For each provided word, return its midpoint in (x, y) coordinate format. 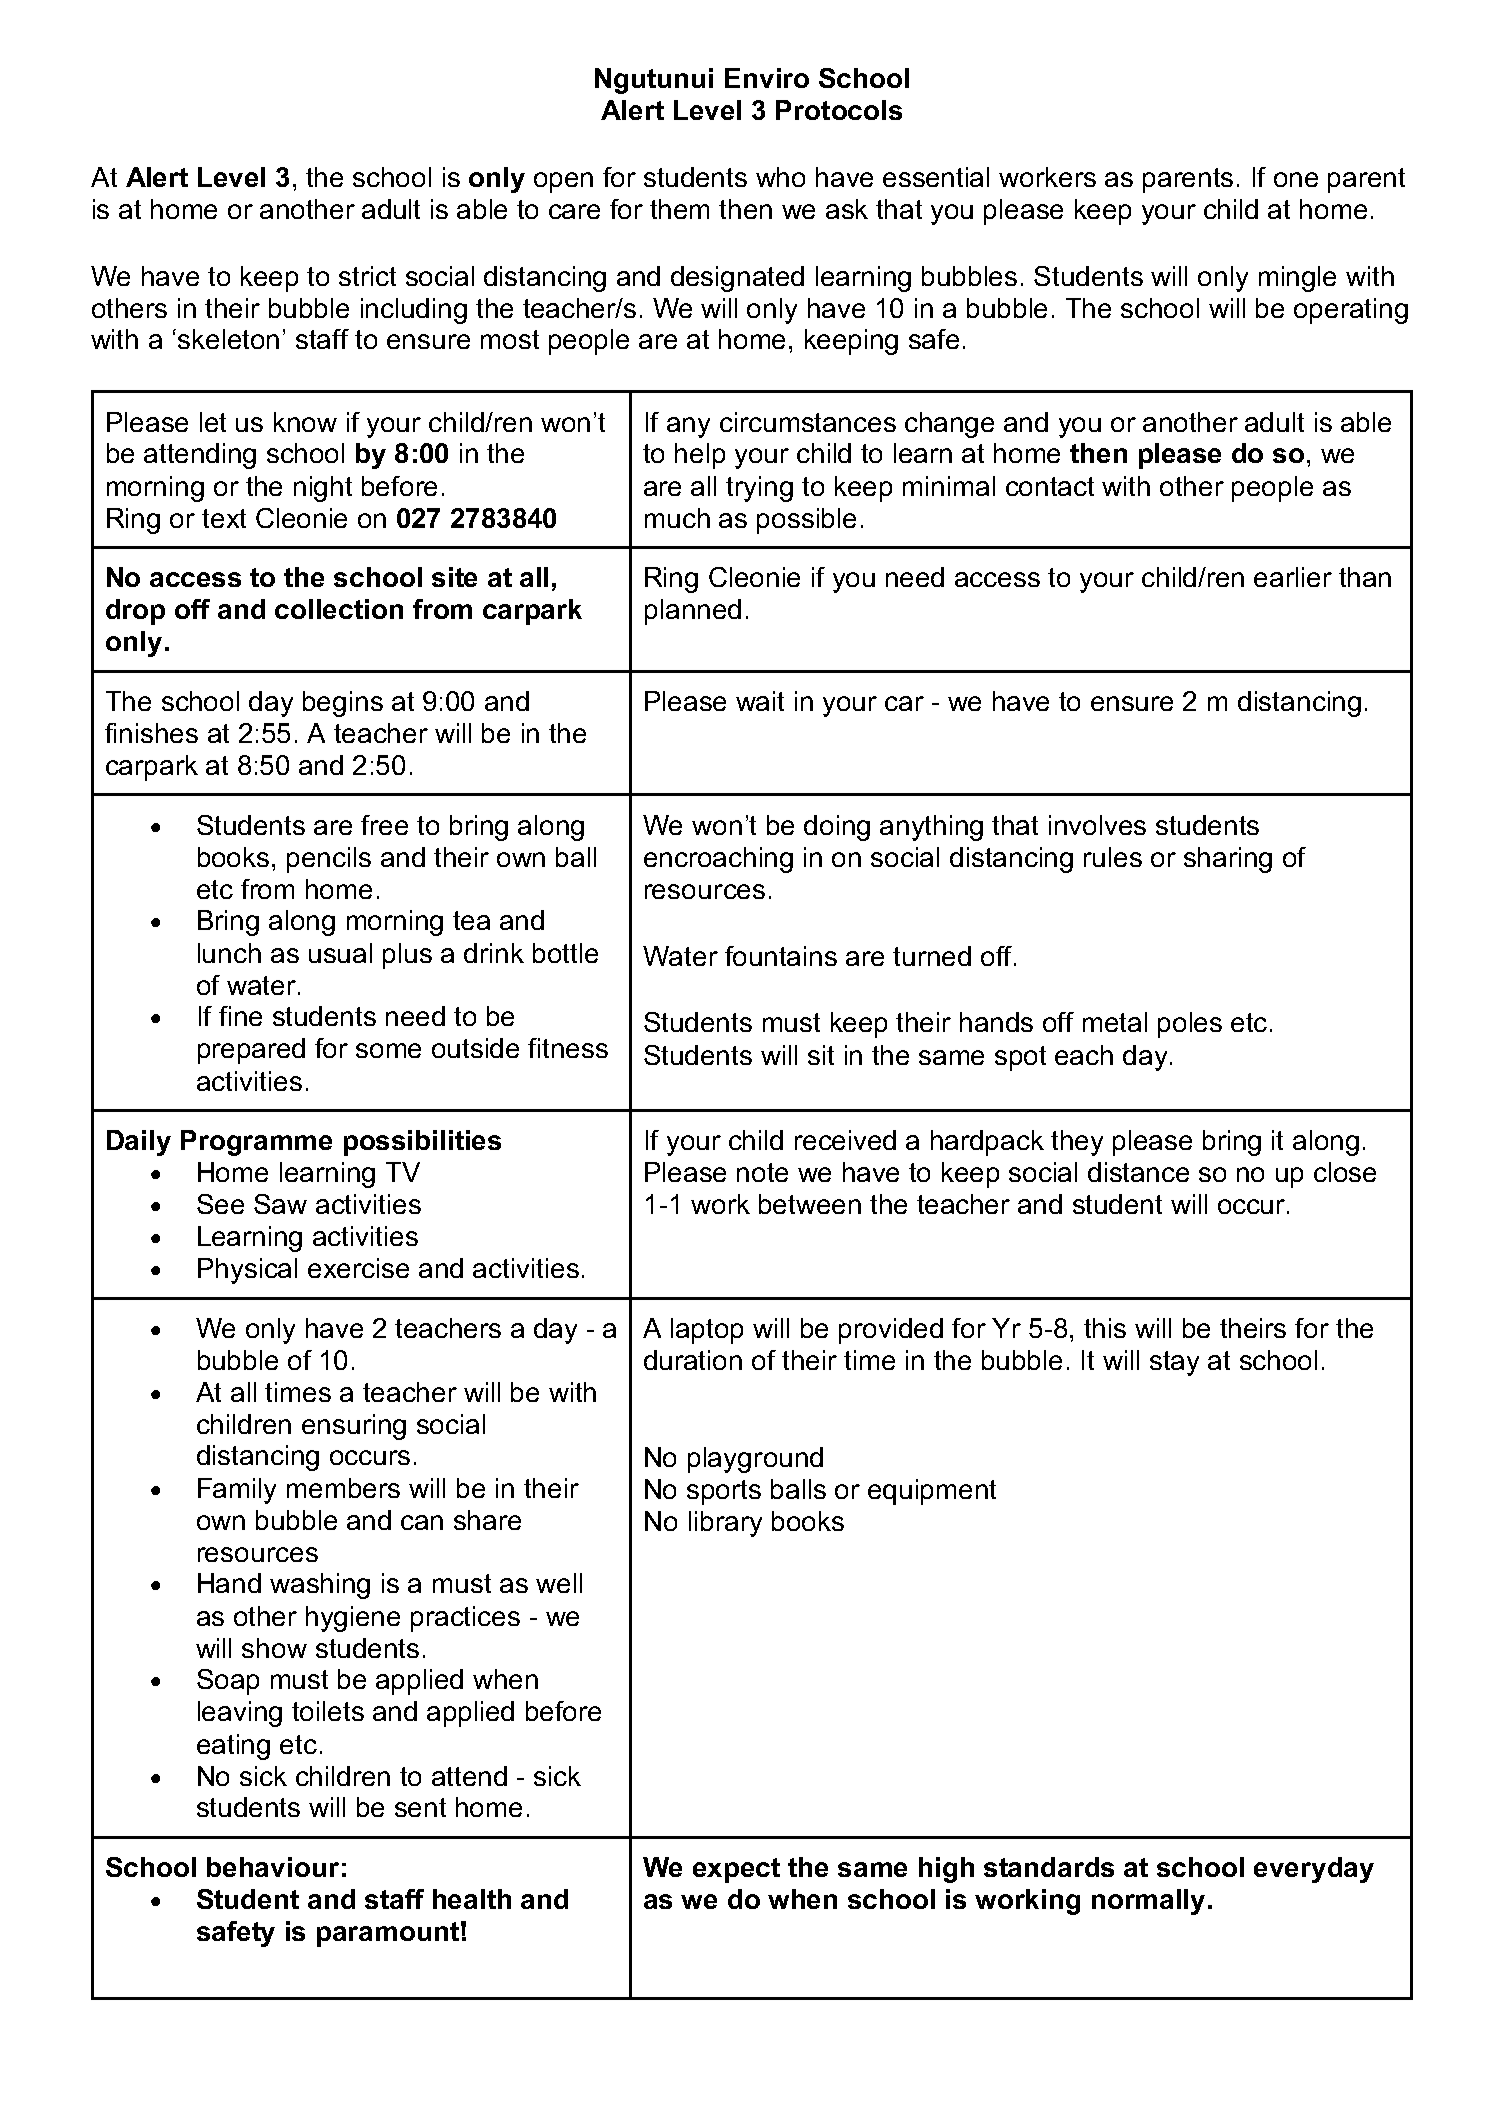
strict (367, 276)
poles (1190, 1025)
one (1296, 179)
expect (736, 1870)
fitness (568, 1048)
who (780, 177)
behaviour (273, 1867)
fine (240, 1016)
